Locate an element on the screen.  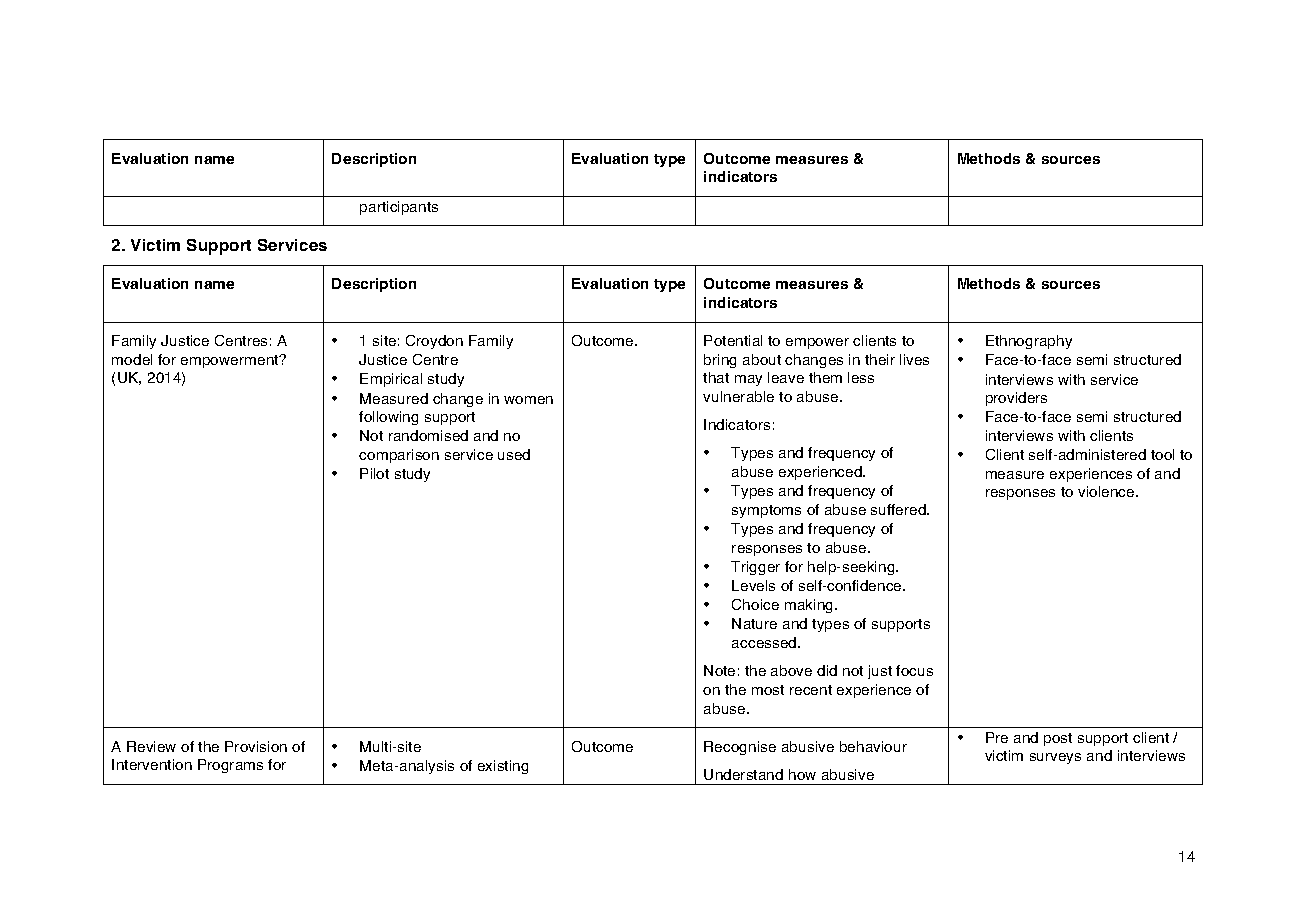
Recognise is located at coordinates (740, 748).
